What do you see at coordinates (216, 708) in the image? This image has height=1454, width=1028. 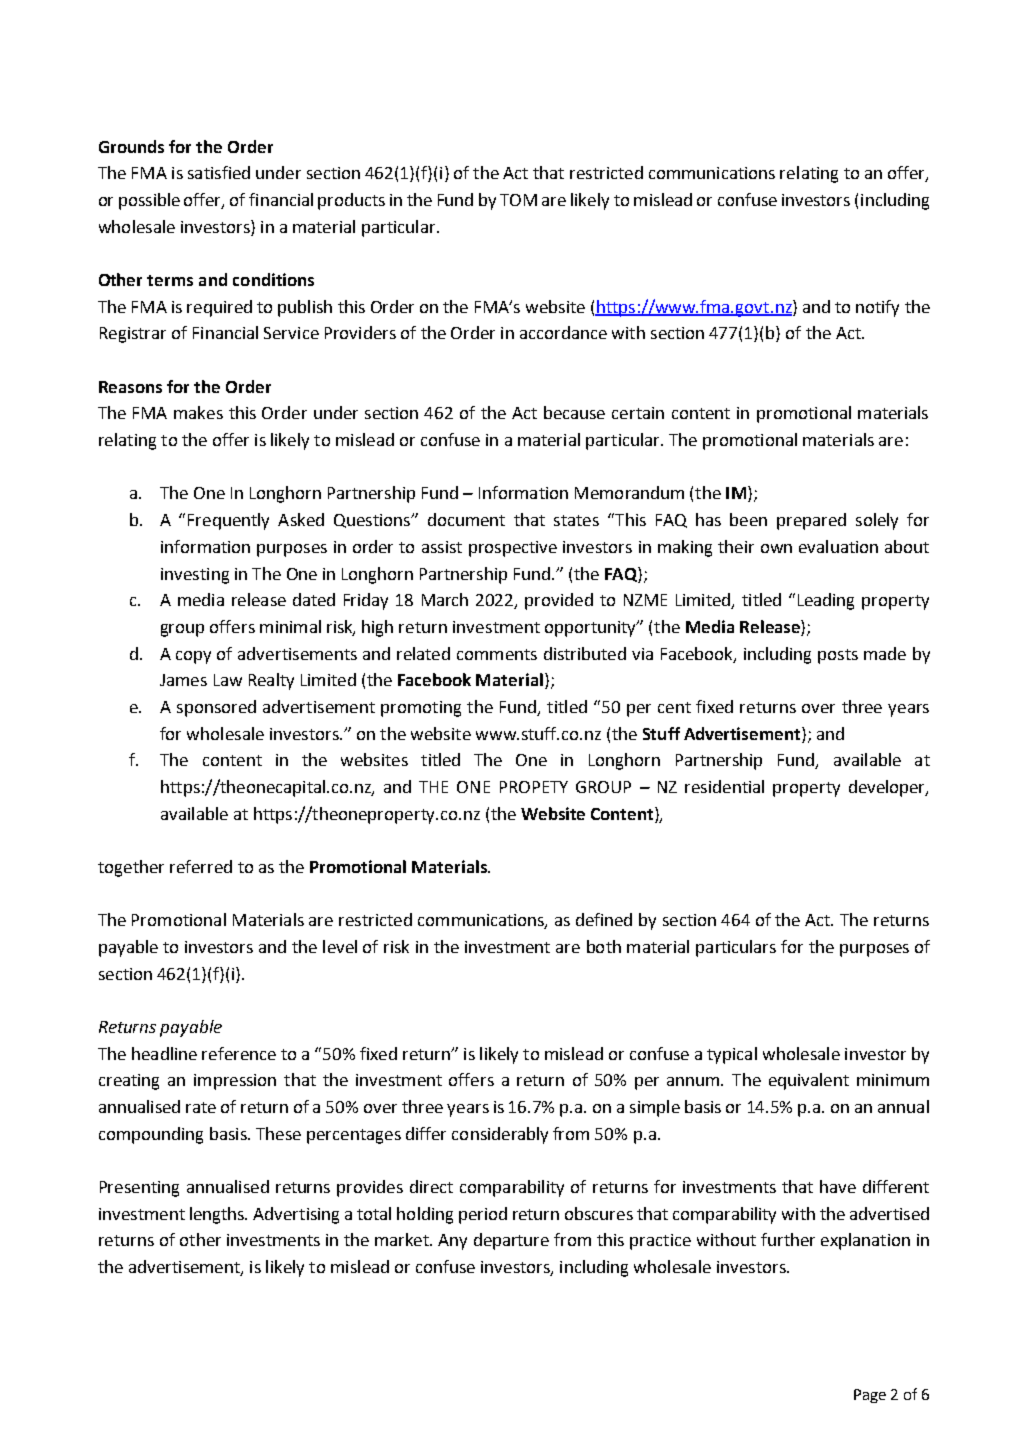 I see `sponsored` at bounding box center [216, 708].
